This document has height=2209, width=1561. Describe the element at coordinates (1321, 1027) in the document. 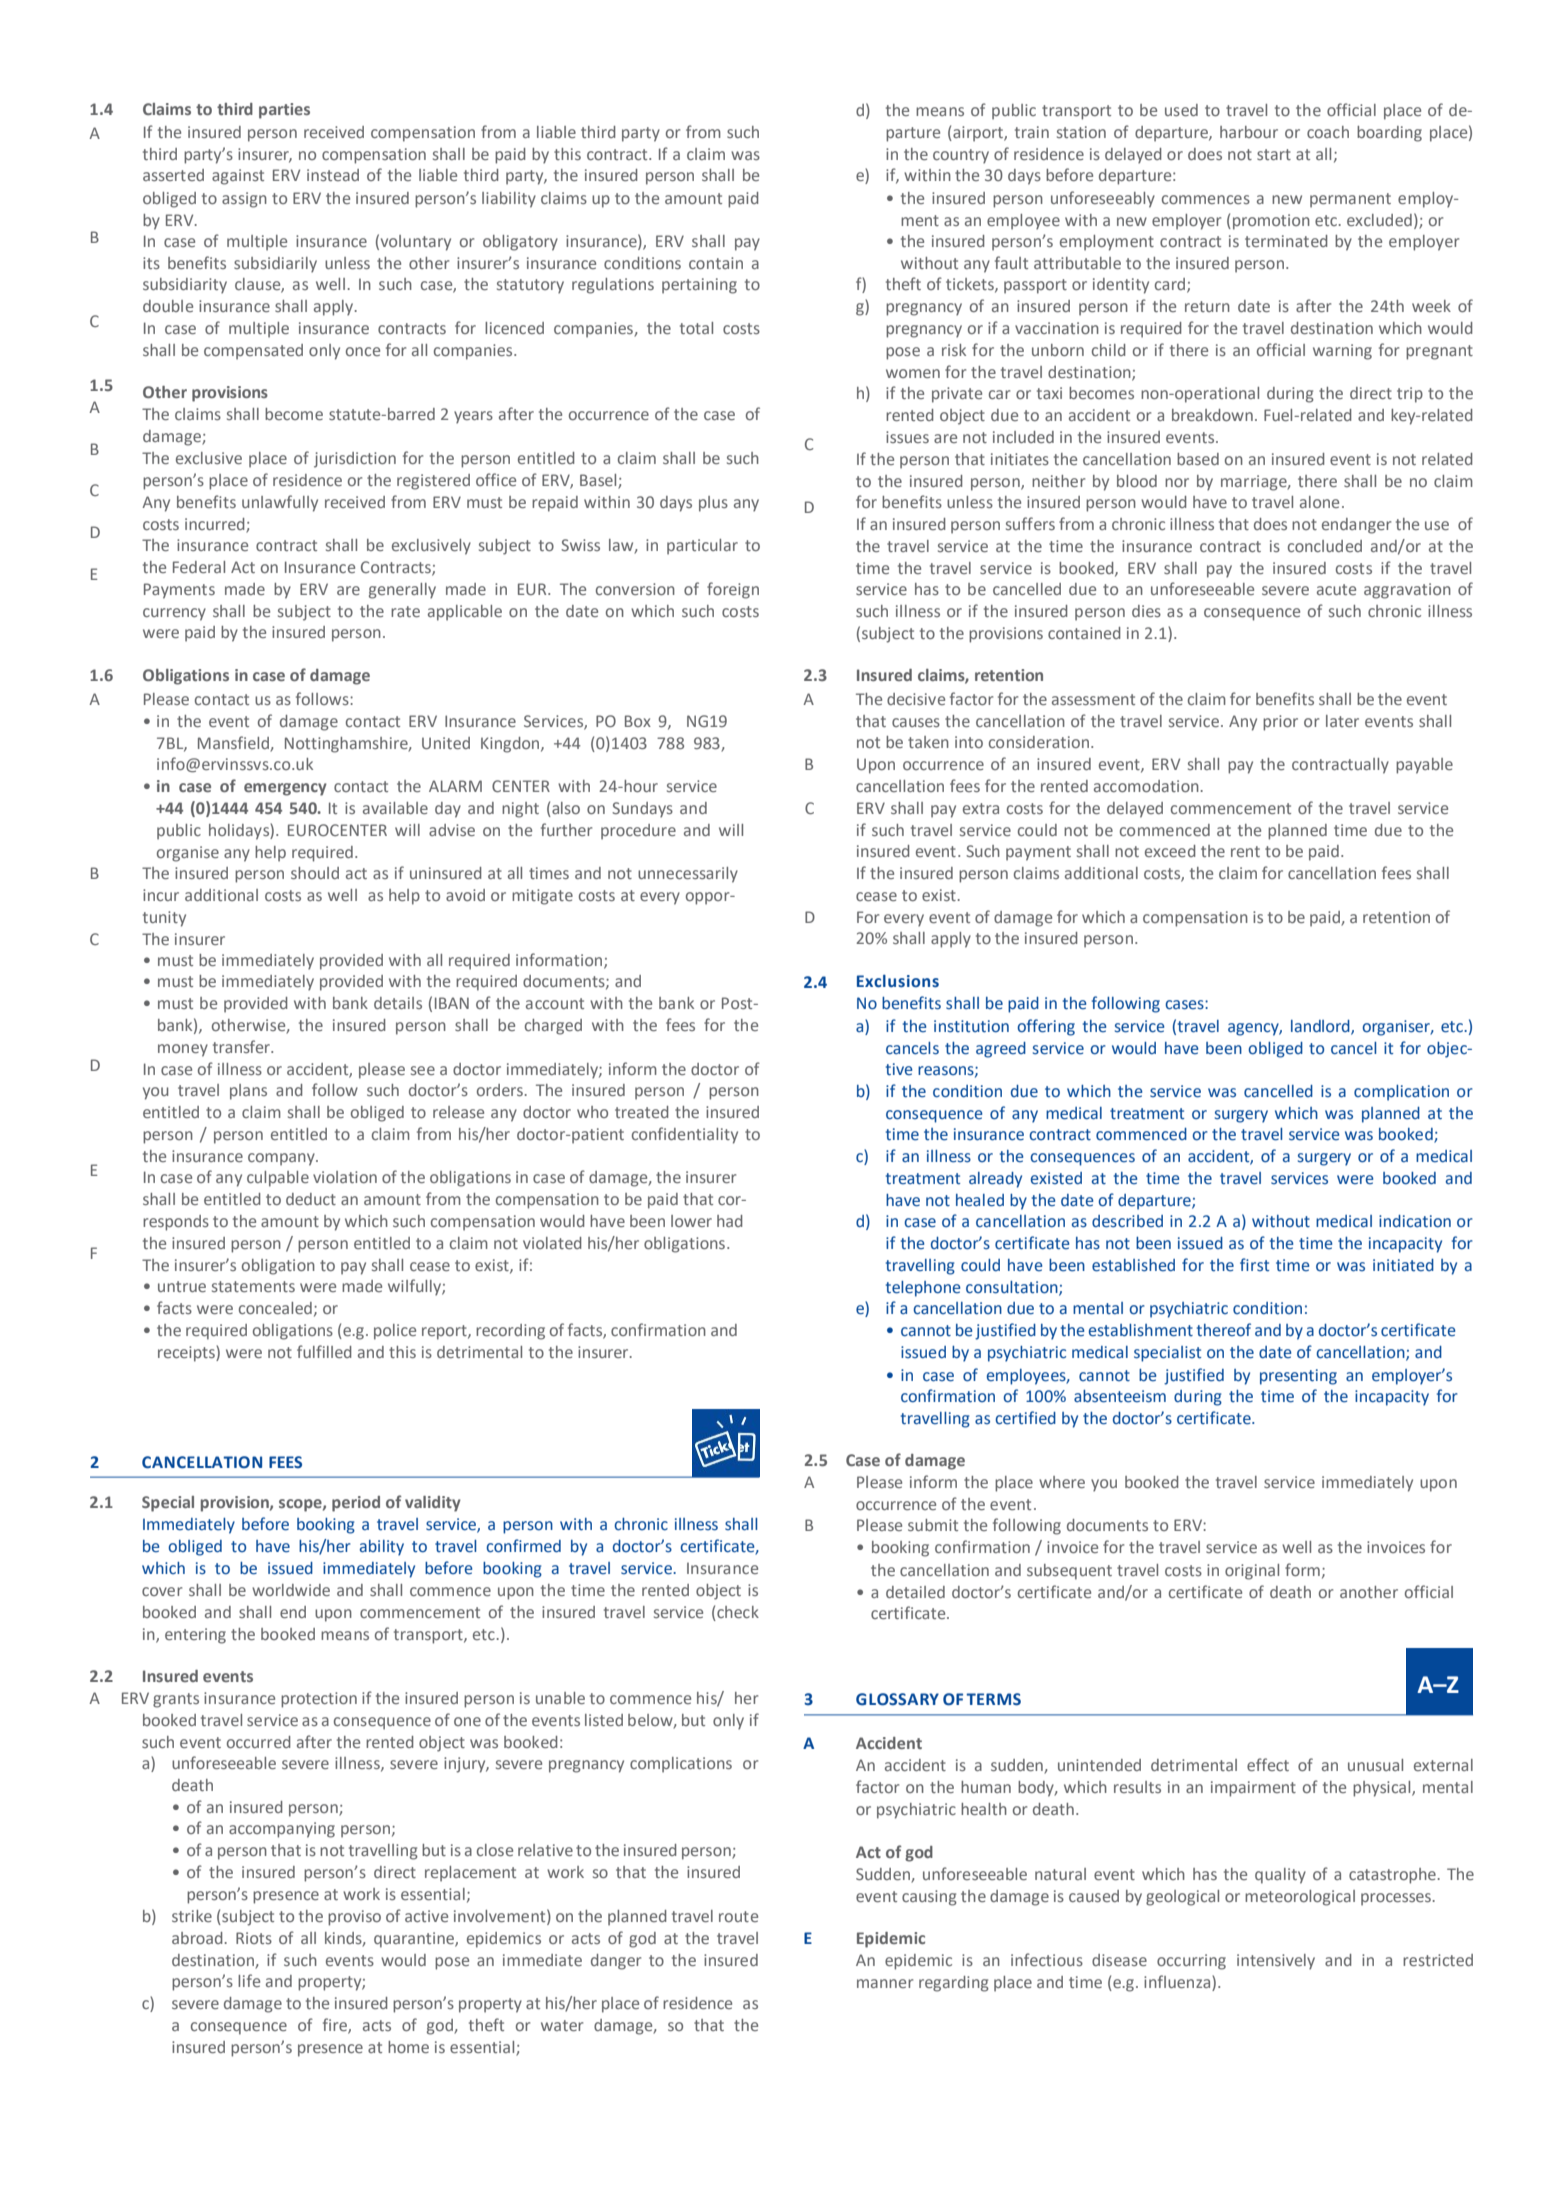

I see `landlord` at that location.
